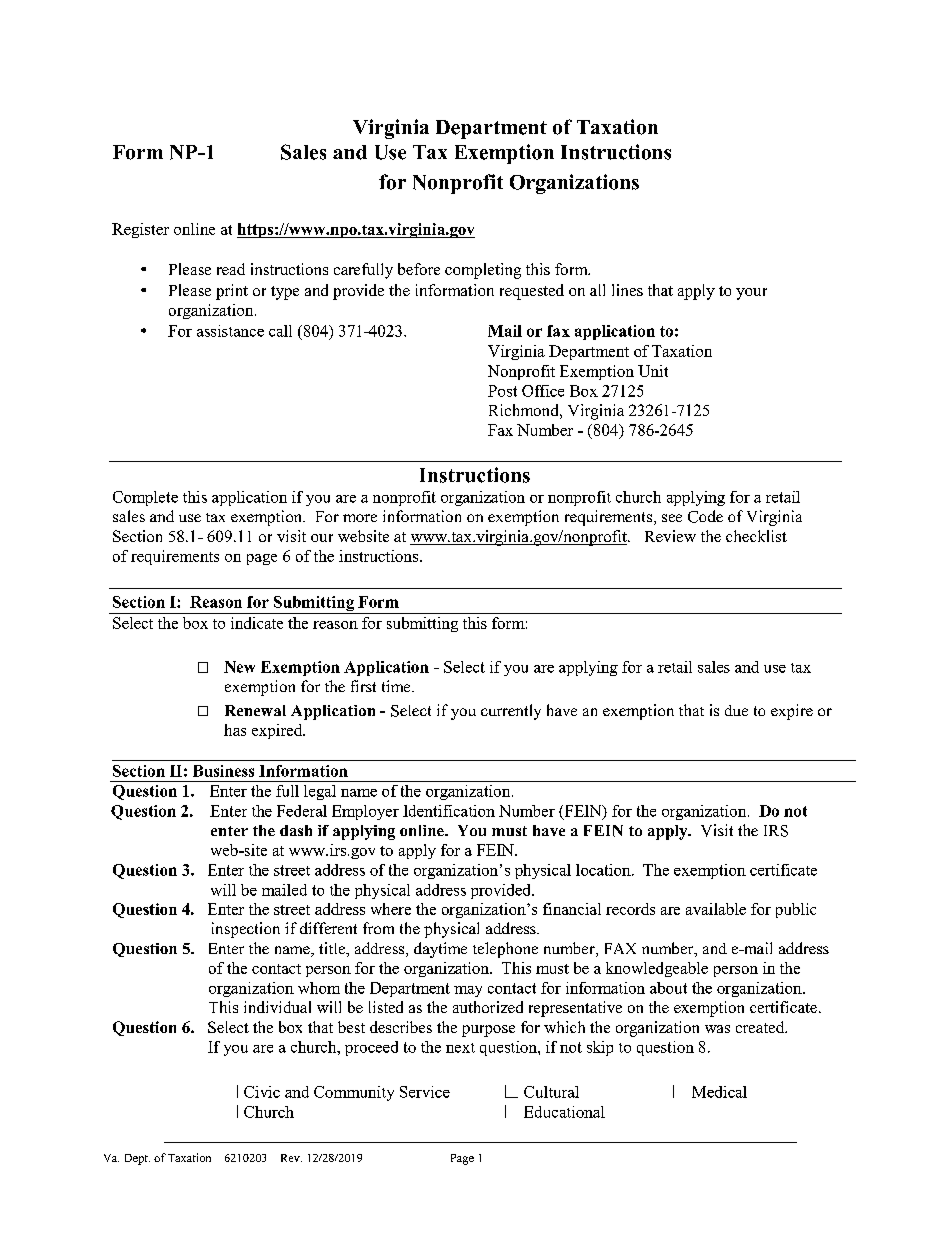 The width and height of the screenshot is (952, 1233). What do you see at coordinates (483, 271) in the screenshot?
I see `completing` at bounding box center [483, 271].
